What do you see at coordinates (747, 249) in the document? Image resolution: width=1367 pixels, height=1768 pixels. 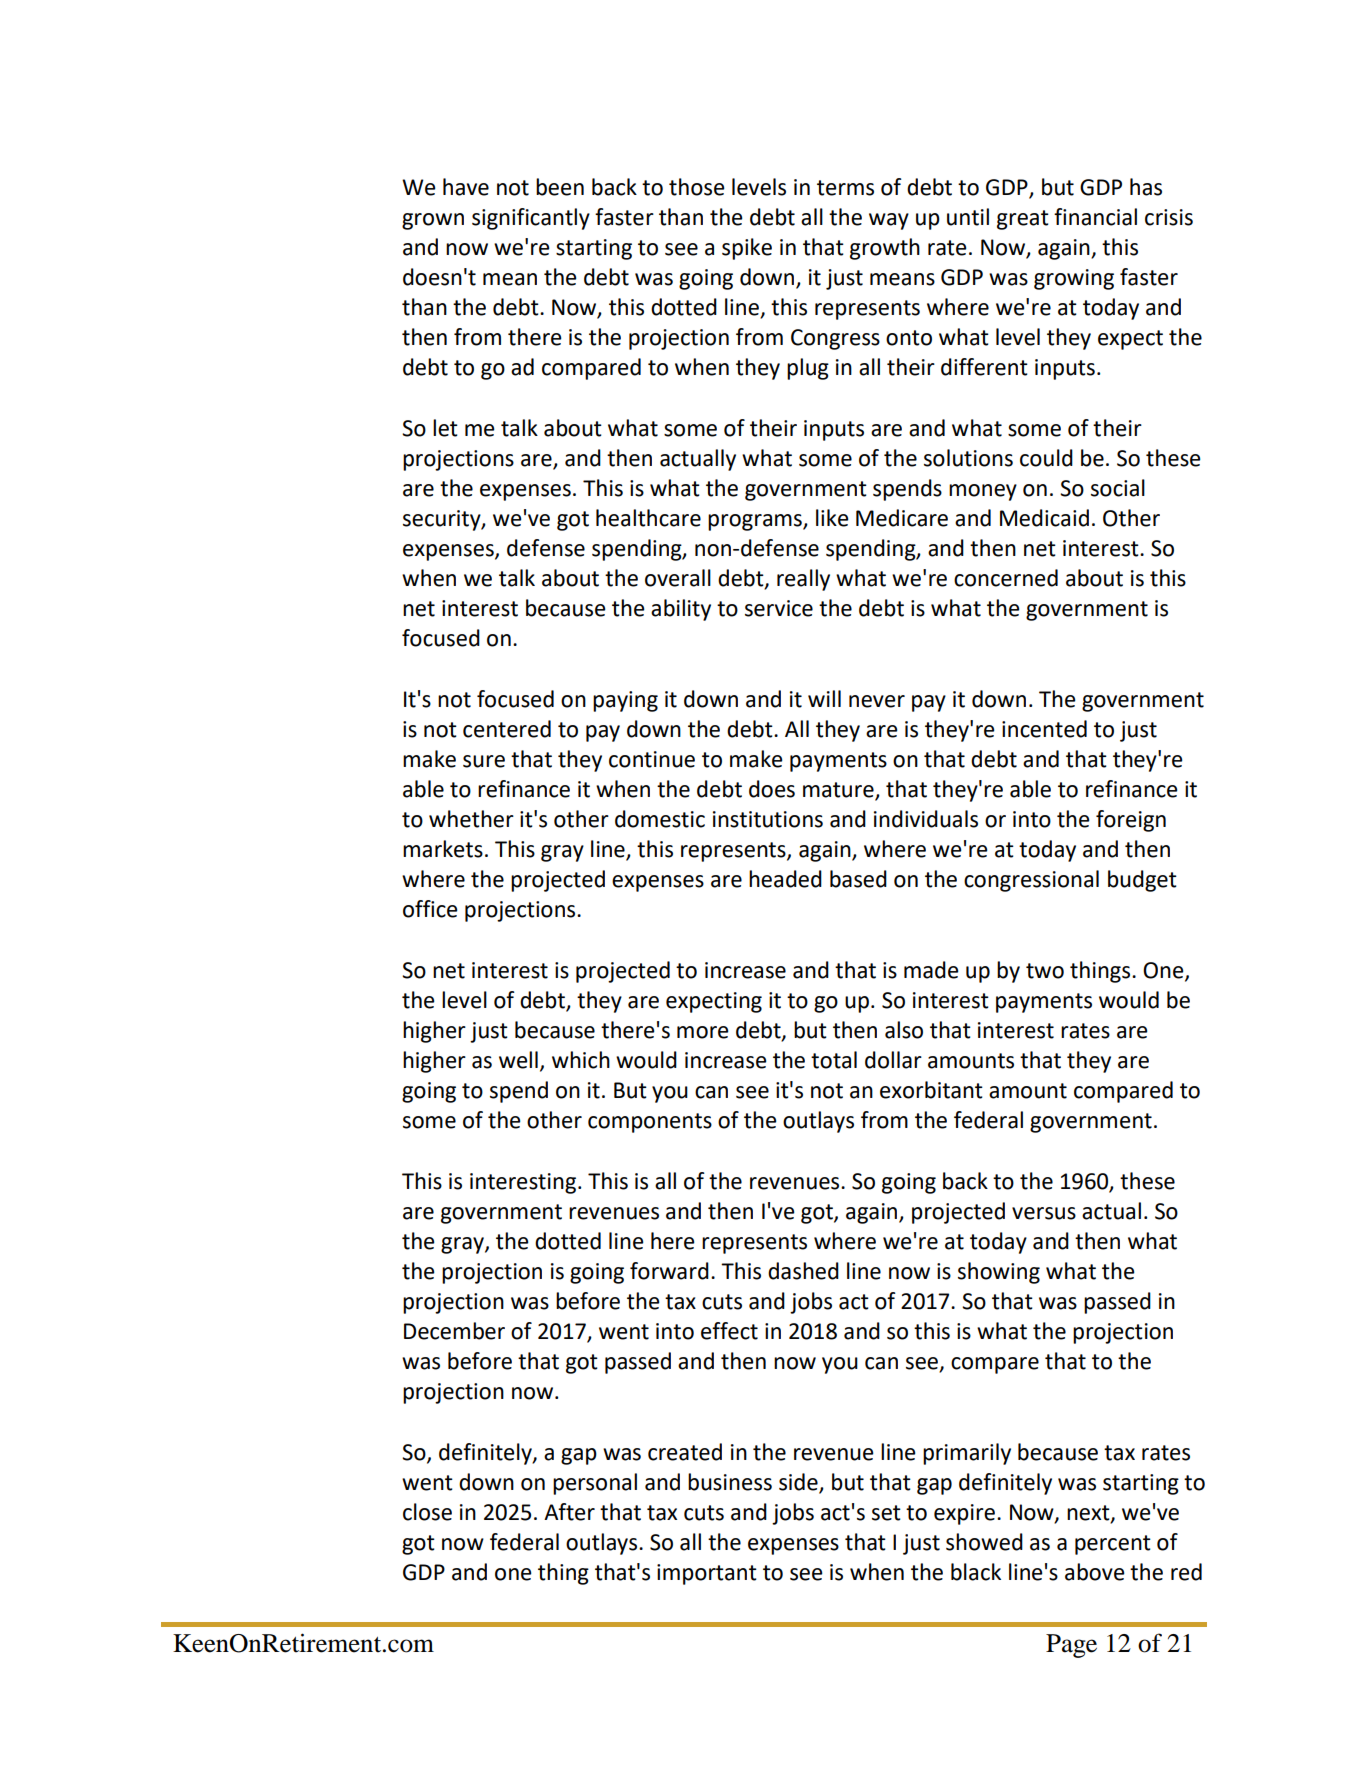 I see `spike` at bounding box center [747, 249].
